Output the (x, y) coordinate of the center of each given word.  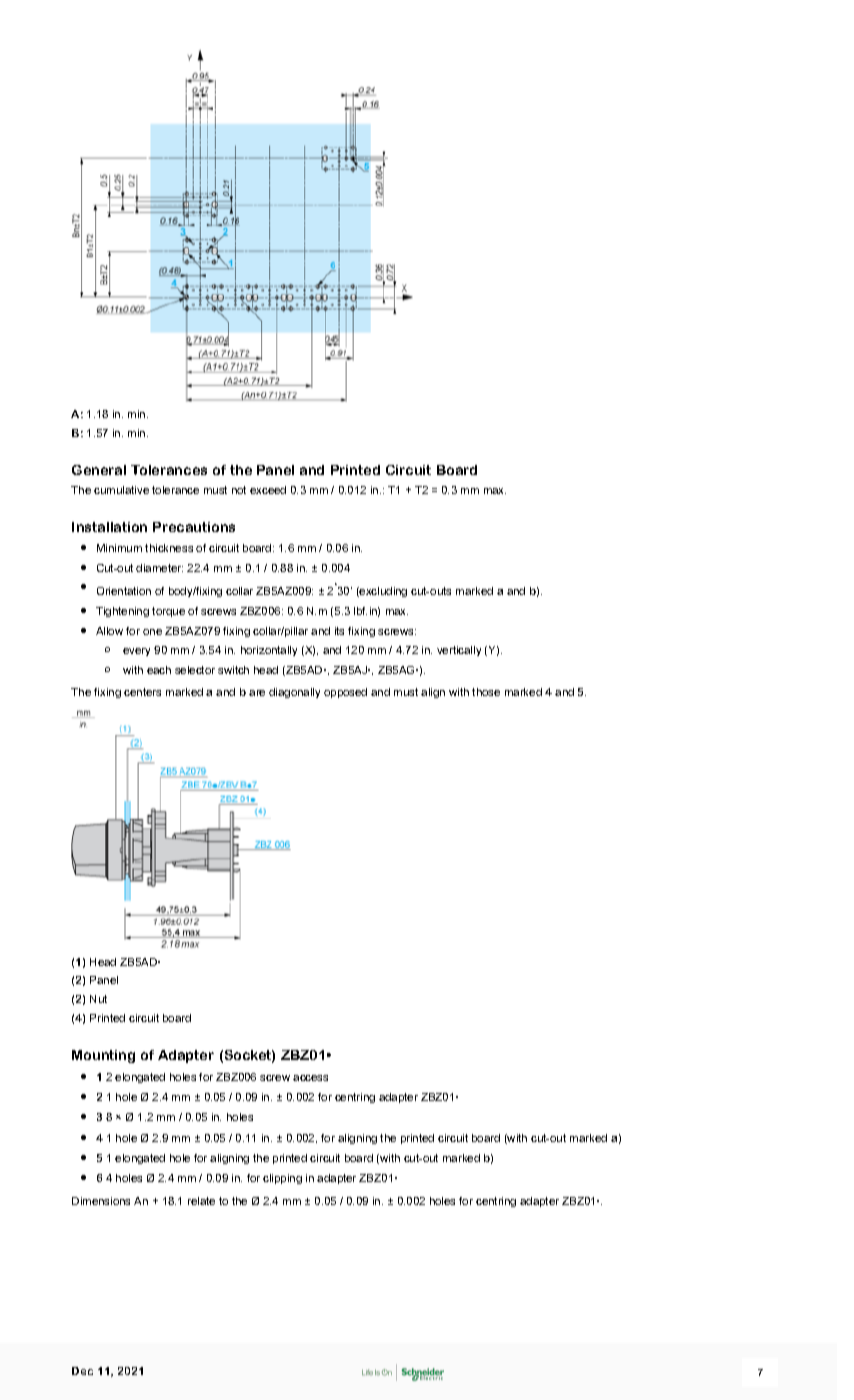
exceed (268, 490)
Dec (82, 1371)
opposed (345, 693)
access (310, 1078)
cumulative (121, 490)
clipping (282, 1179)
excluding (382, 592)
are (257, 693)
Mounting (103, 1056)
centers (142, 692)
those (486, 692)
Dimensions (101, 1201)
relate (201, 1201)
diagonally (294, 693)
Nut (98, 999)
